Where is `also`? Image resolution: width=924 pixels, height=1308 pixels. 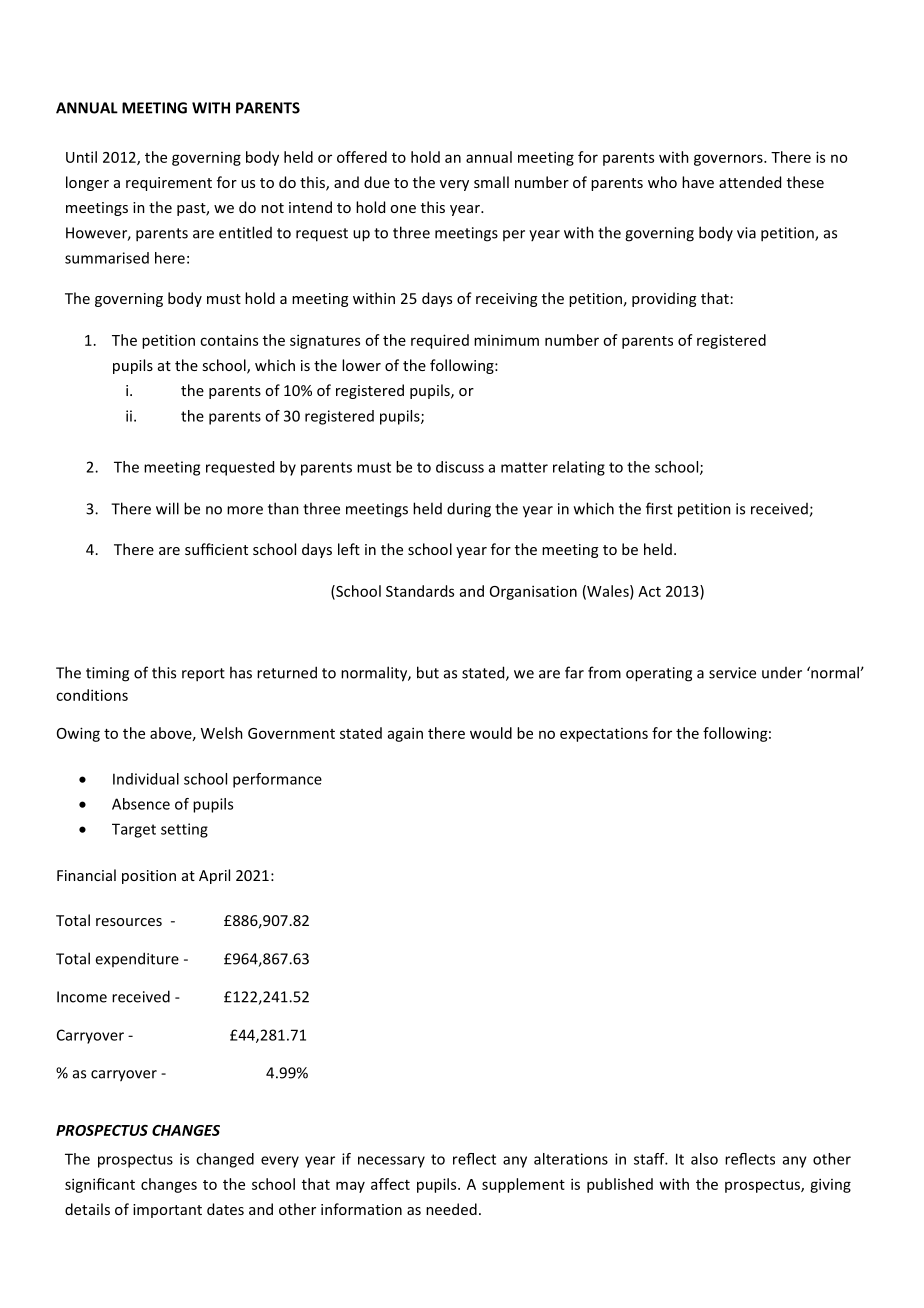
also is located at coordinates (704, 1159).
